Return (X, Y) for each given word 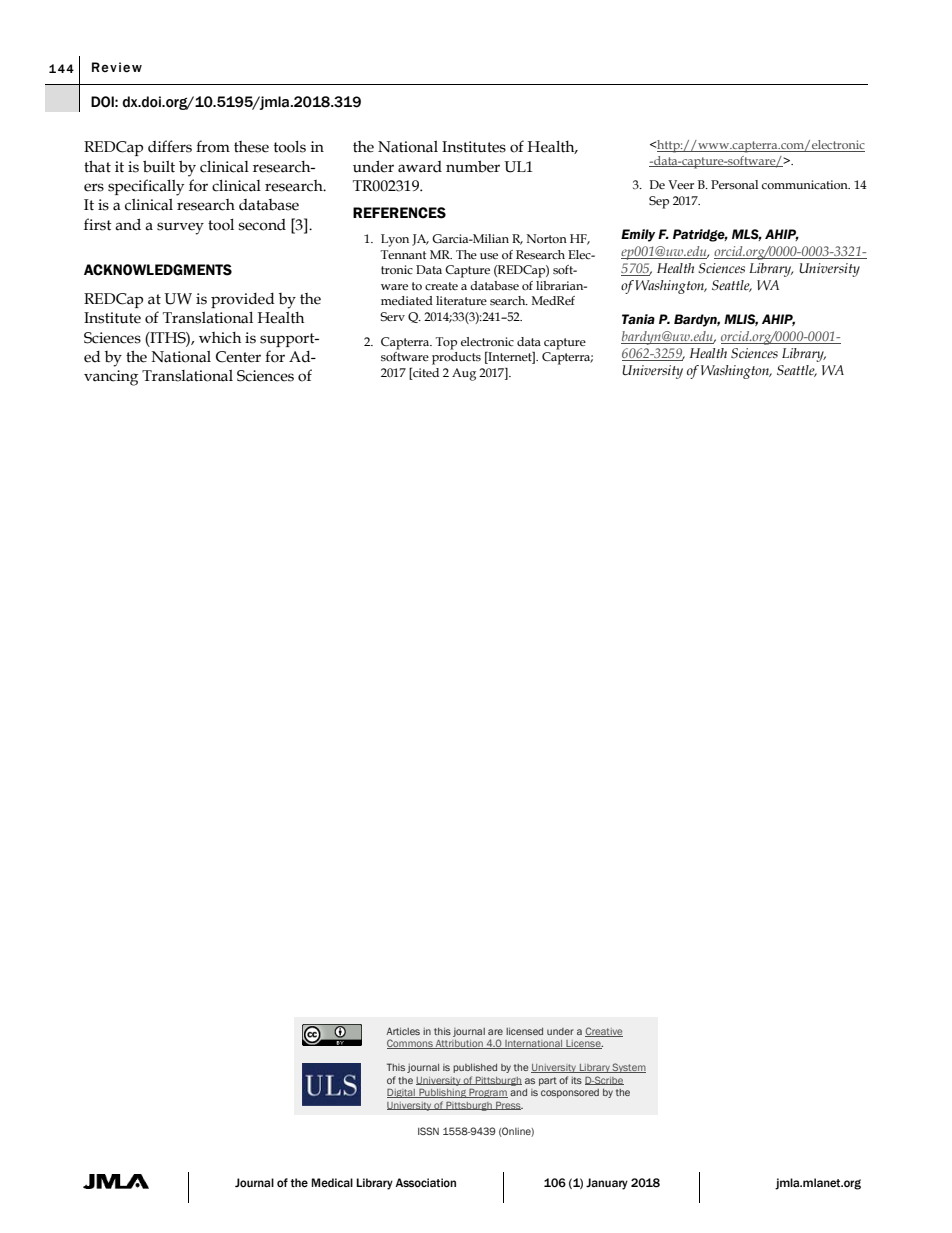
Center (238, 357)
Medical (332, 1183)
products (456, 358)
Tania (638, 319)
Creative (604, 1032)
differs (170, 146)
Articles (403, 1031)
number (473, 166)
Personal (734, 185)
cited (425, 372)
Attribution (459, 1044)
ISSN (428, 1131)
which (220, 338)
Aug (464, 374)
